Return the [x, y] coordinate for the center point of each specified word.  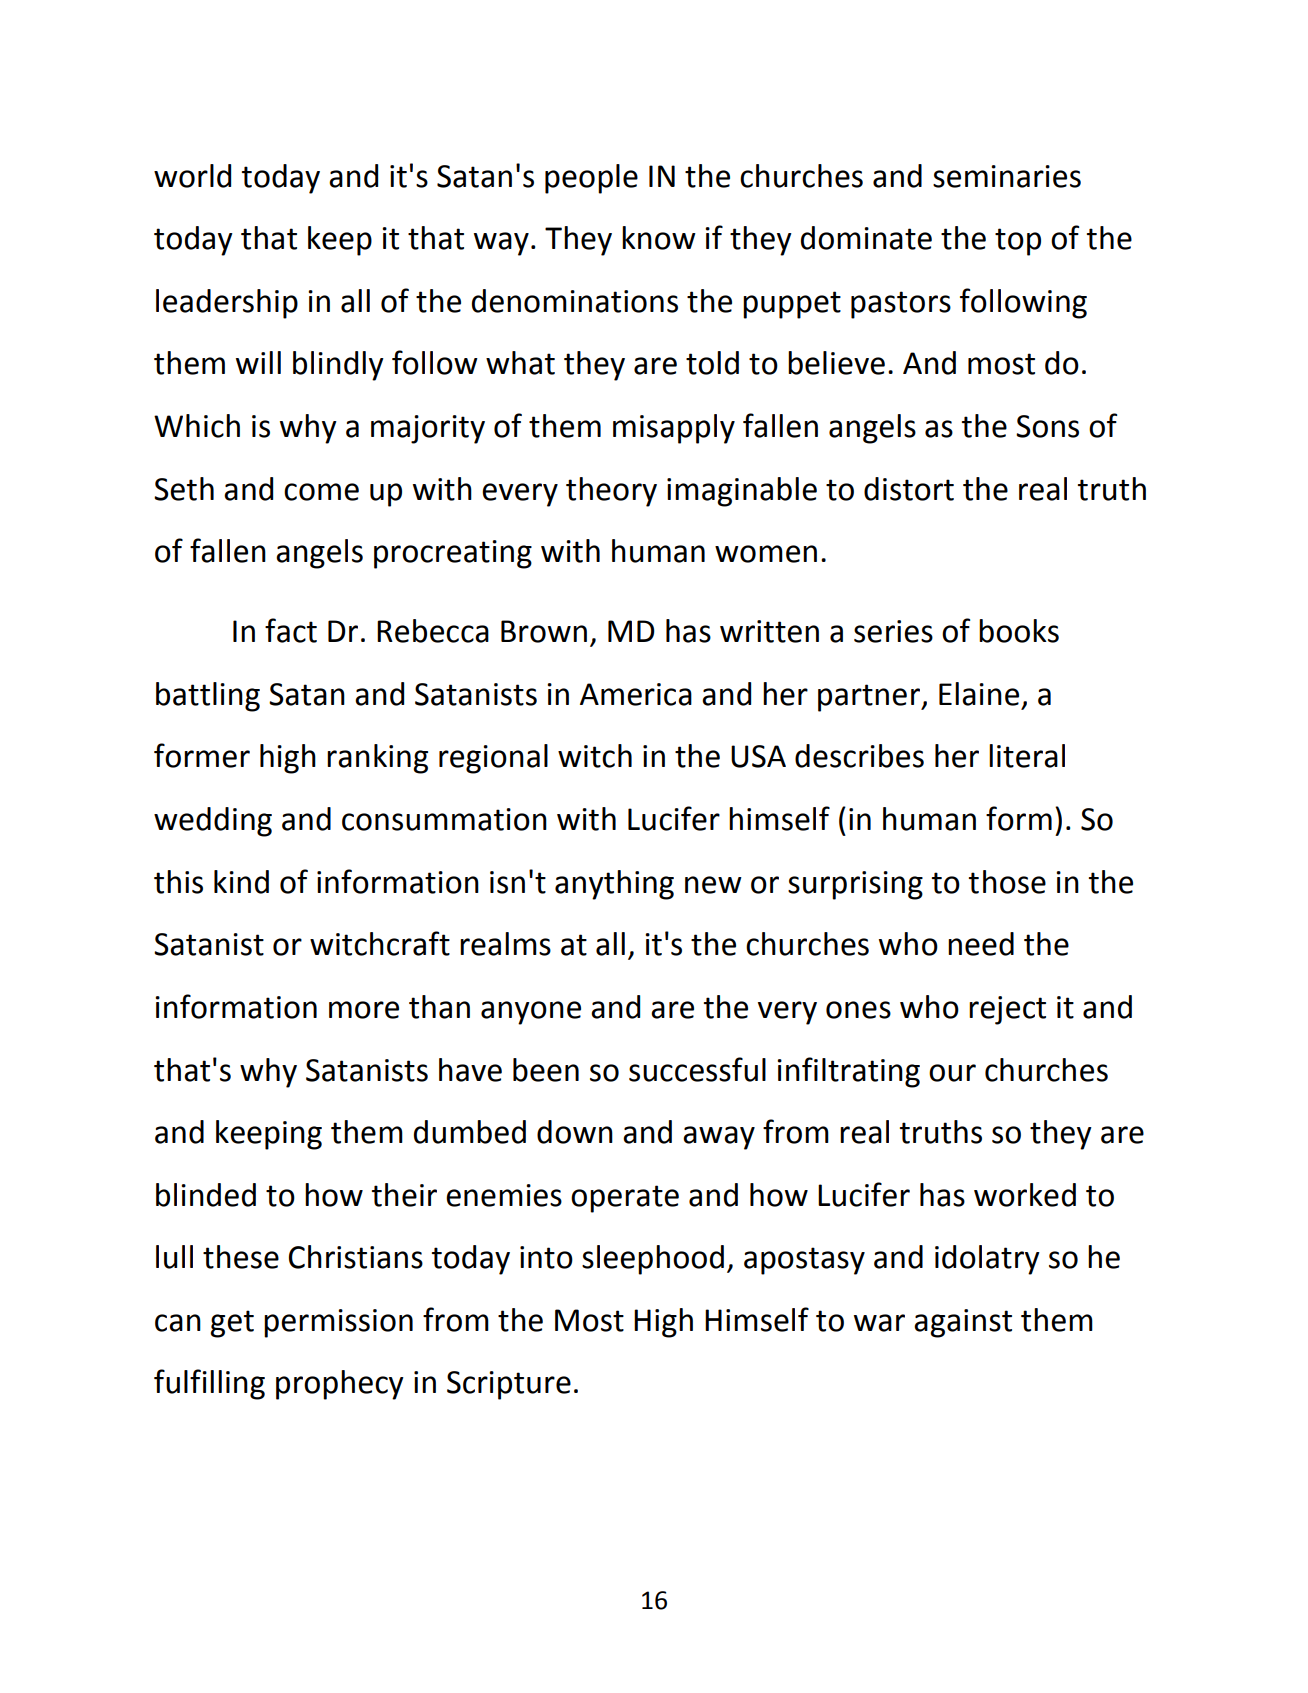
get [232, 1324]
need [981, 944]
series [893, 631]
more [364, 1010]
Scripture [509, 1385]
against [963, 1323]
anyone [531, 1013]
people [591, 179]
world [192, 176]
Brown [544, 631]
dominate [866, 238]
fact [291, 630]
